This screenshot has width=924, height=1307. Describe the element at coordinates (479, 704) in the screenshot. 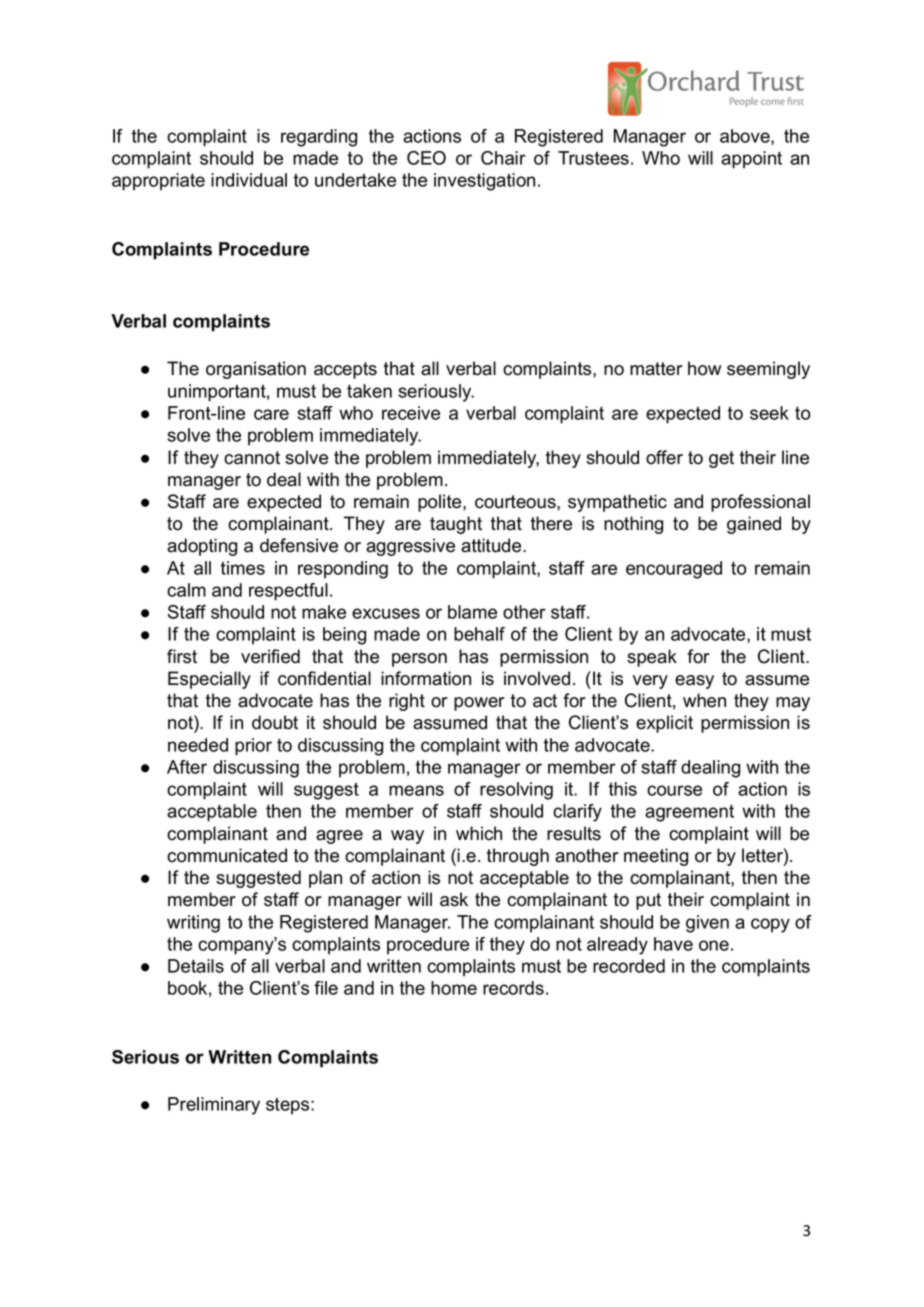

I see `power` at that location.
